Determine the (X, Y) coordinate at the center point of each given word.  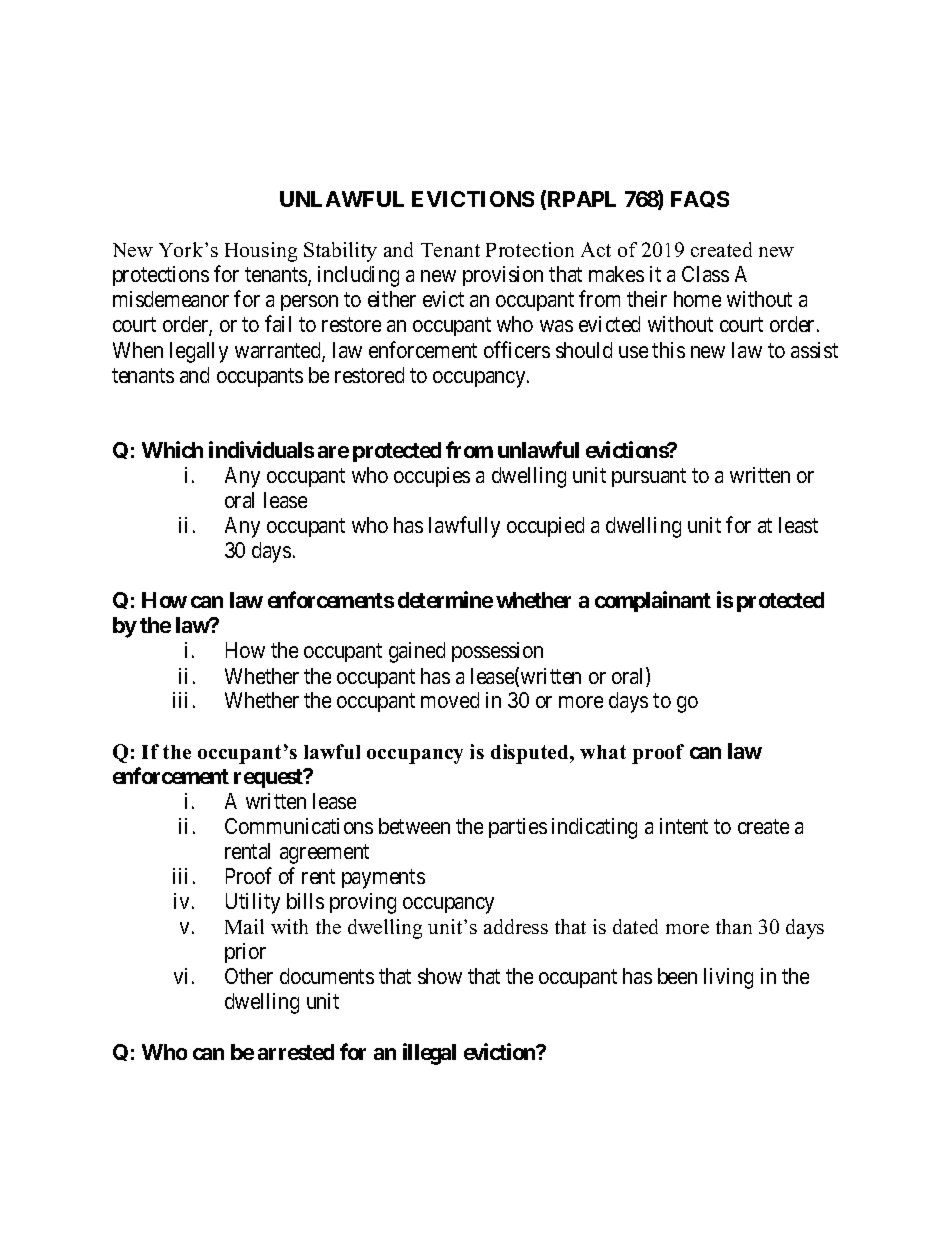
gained (417, 652)
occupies (432, 477)
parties (518, 828)
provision (503, 276)
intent (684, 826)
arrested (296, 1052)
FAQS (700, 199)
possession (497, 652)
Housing (261, 252)
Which (172, 449)
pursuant (649, 477)
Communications (299, 826)
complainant (653, 601)
